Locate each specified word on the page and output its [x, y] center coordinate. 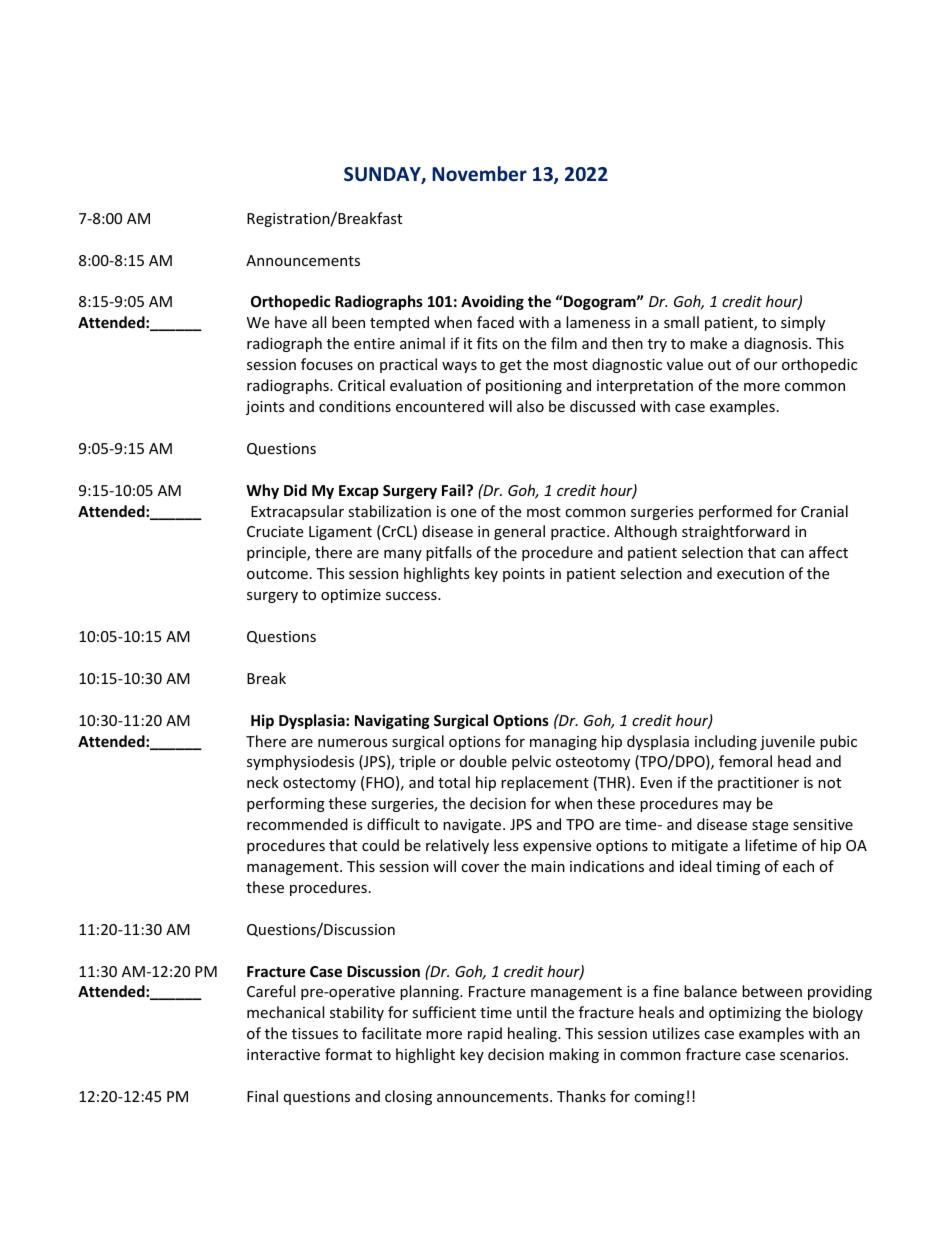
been [348, 322]
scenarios [813, 1054]
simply [803, 323]
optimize [351, 596]
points [524, 575]
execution [750, 573]
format [348, 1054]
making [574, 1055]
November [479, 174]
